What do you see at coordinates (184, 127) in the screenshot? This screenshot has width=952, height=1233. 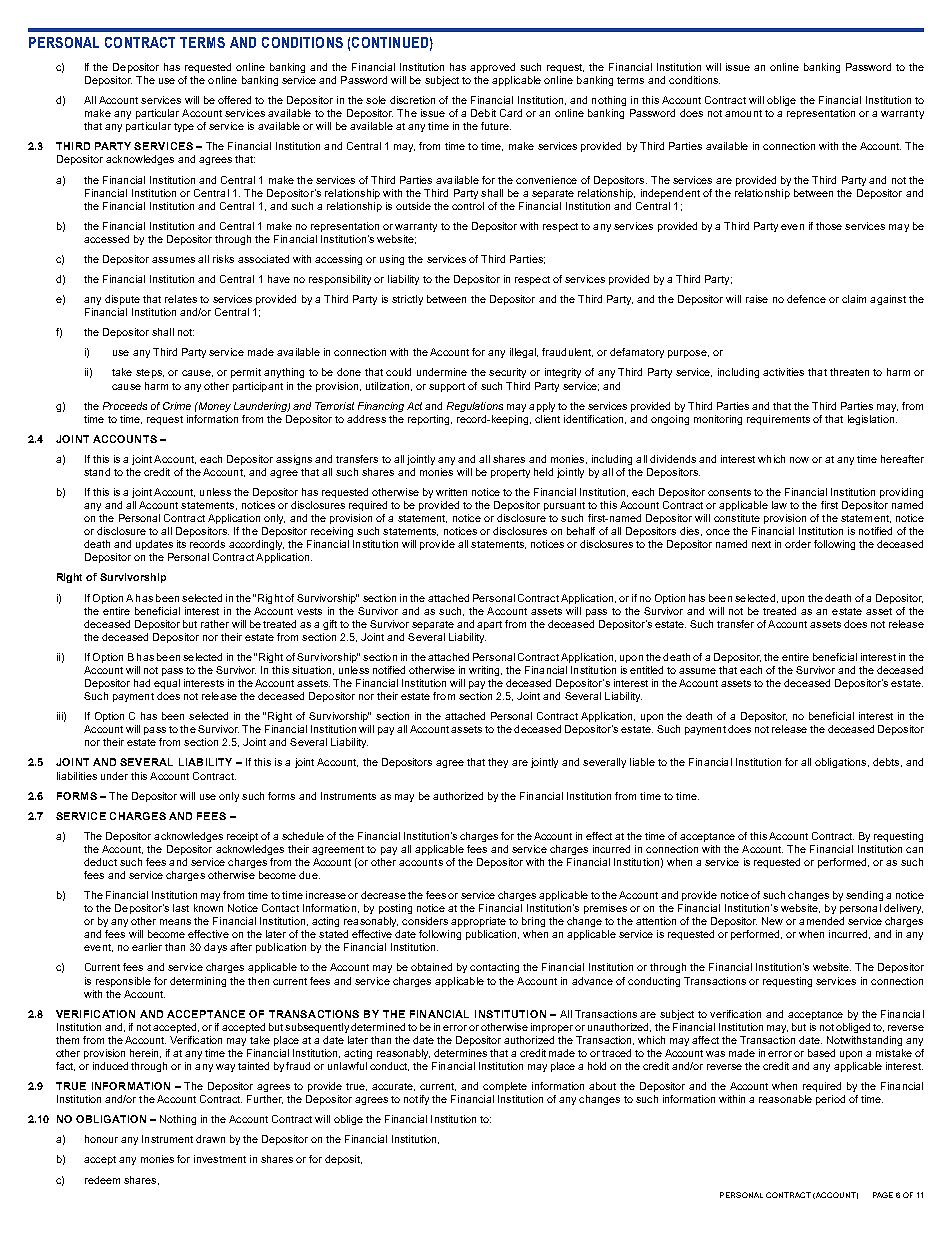 I see `type` at bounding box center [184, 127].
